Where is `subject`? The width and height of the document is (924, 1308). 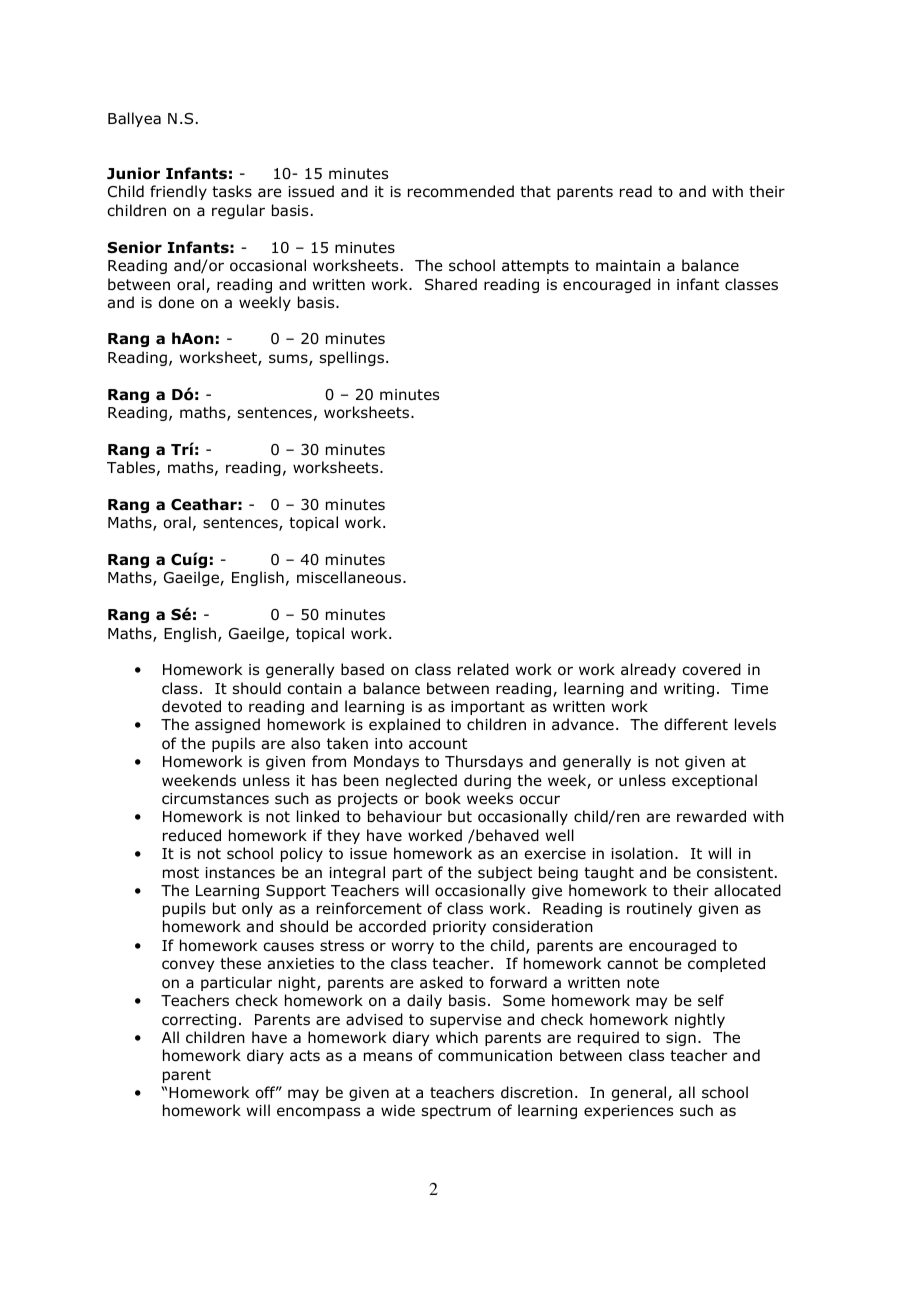
subject is located at coordinates (505, 873).
